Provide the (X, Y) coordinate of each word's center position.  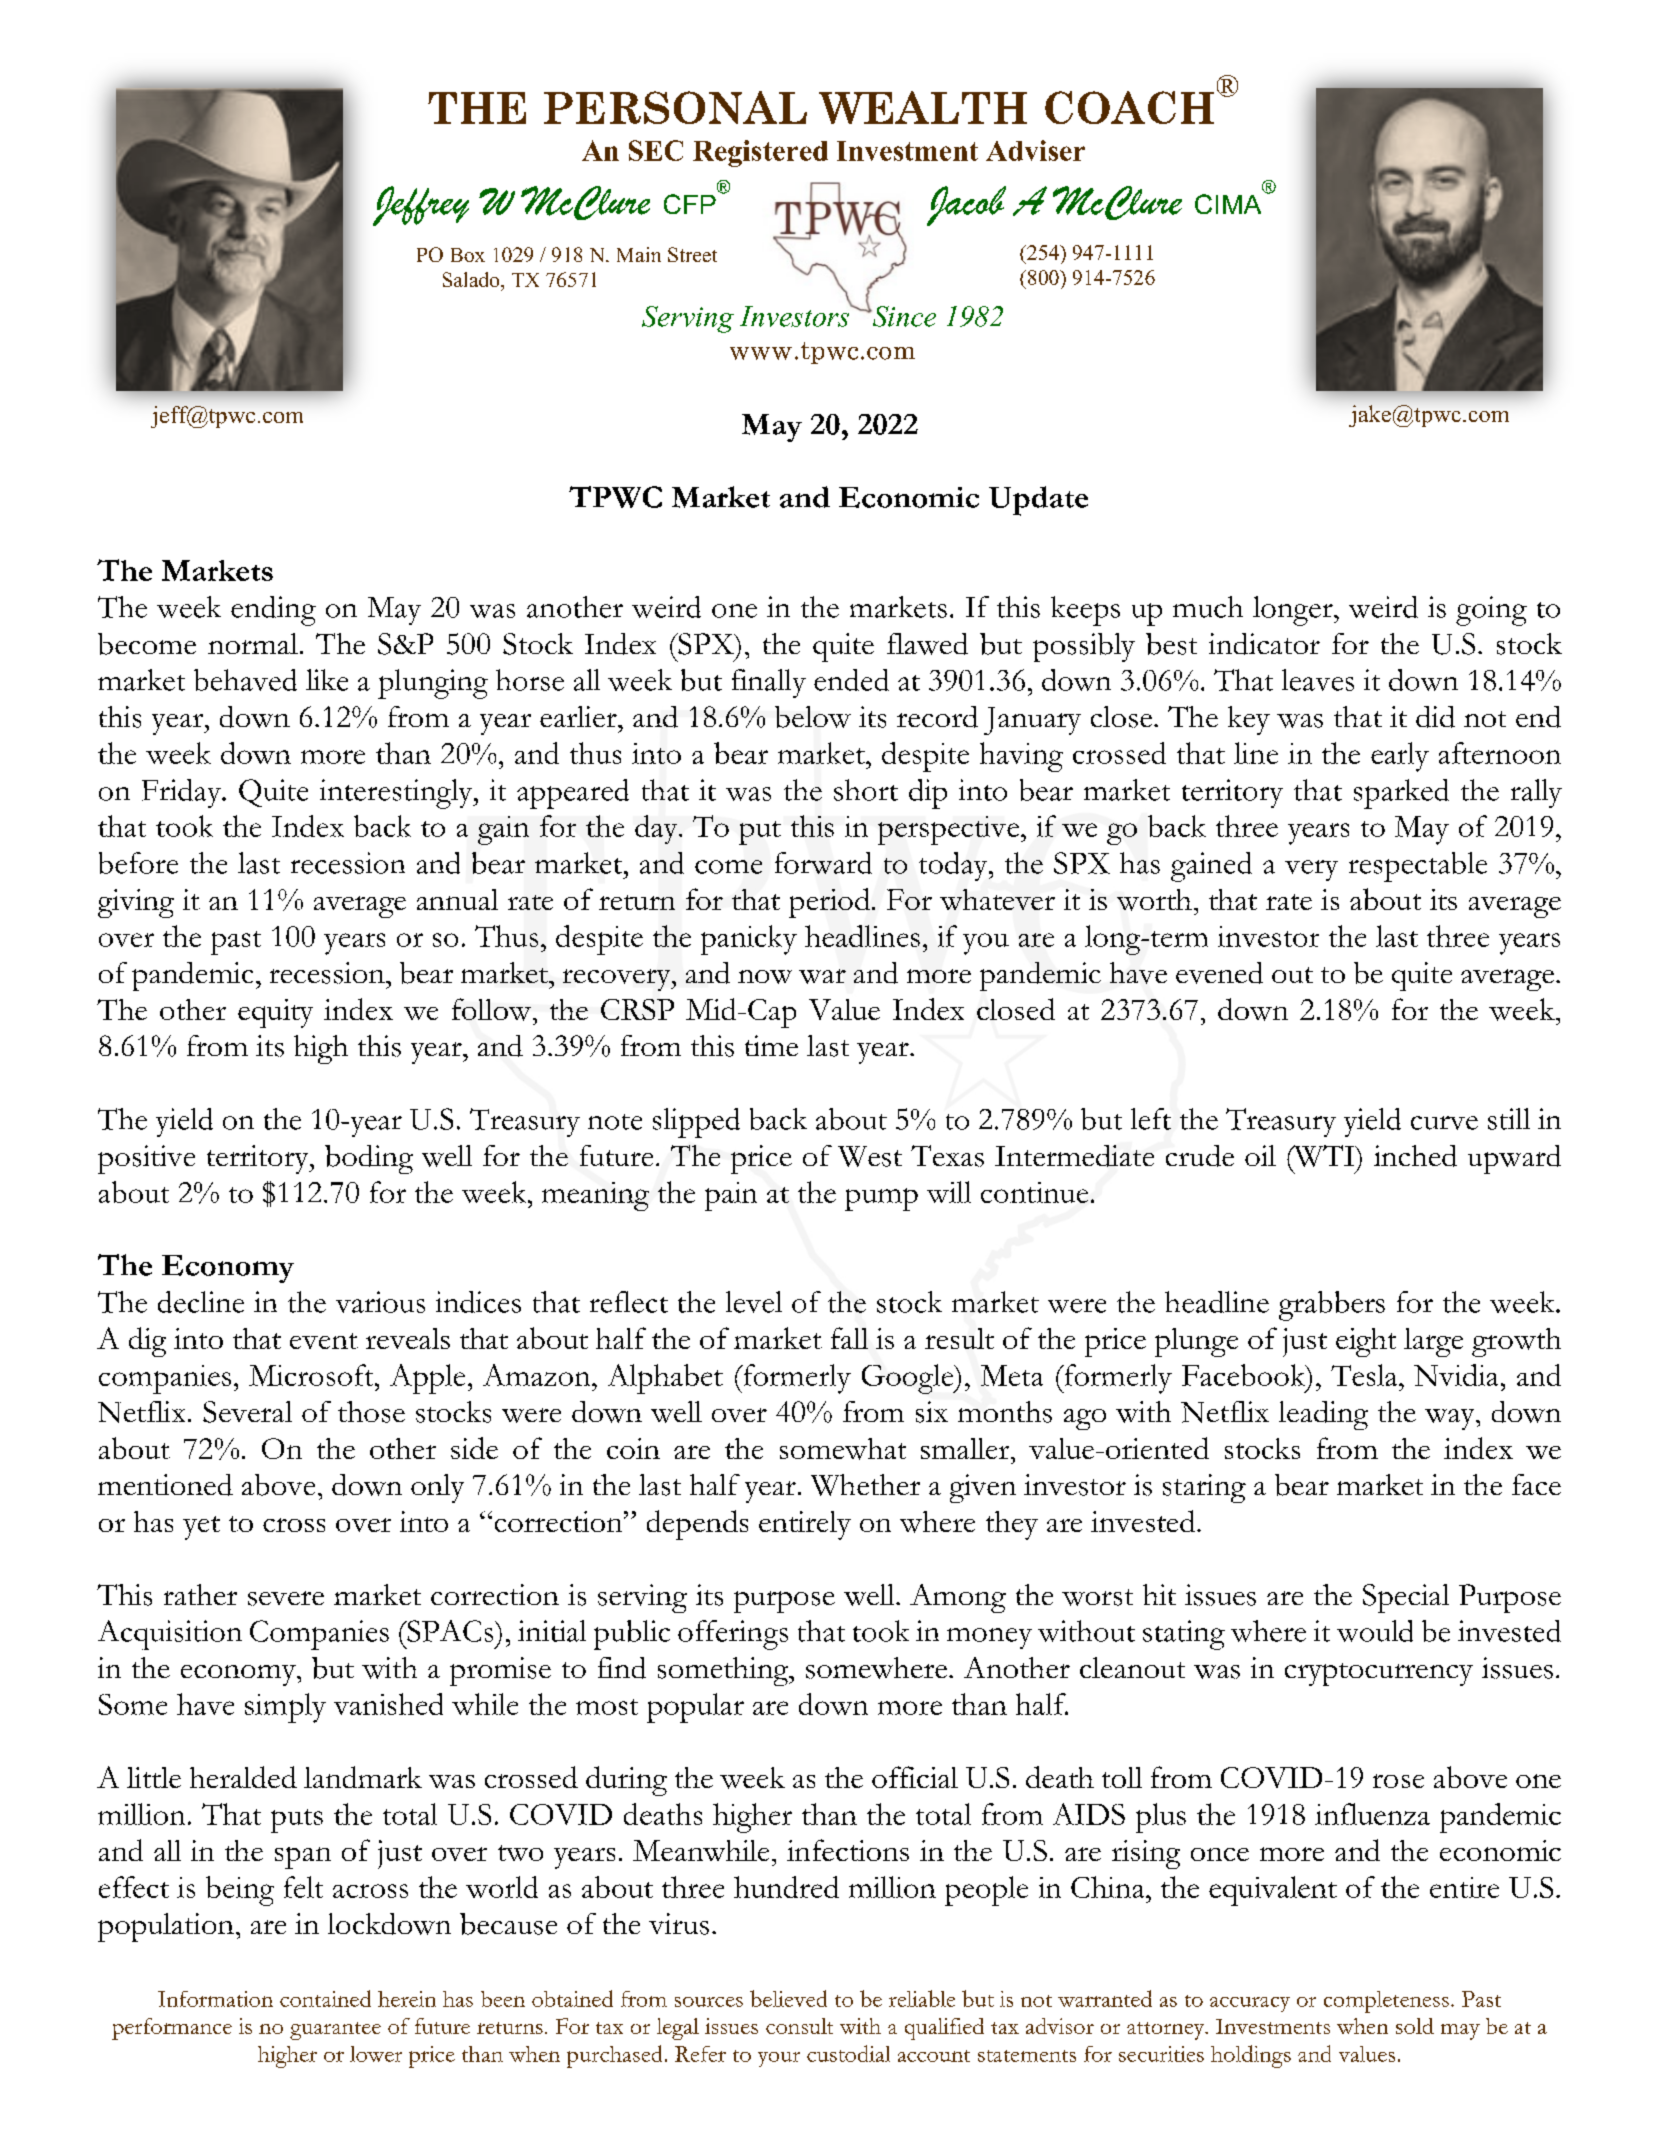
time (771, 1045)
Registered (760, 153)
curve (1444, 1123)
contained (325, 1998)
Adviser (1035, 150)
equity (275, 1013)
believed (788, 1998)
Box (468, 255)
